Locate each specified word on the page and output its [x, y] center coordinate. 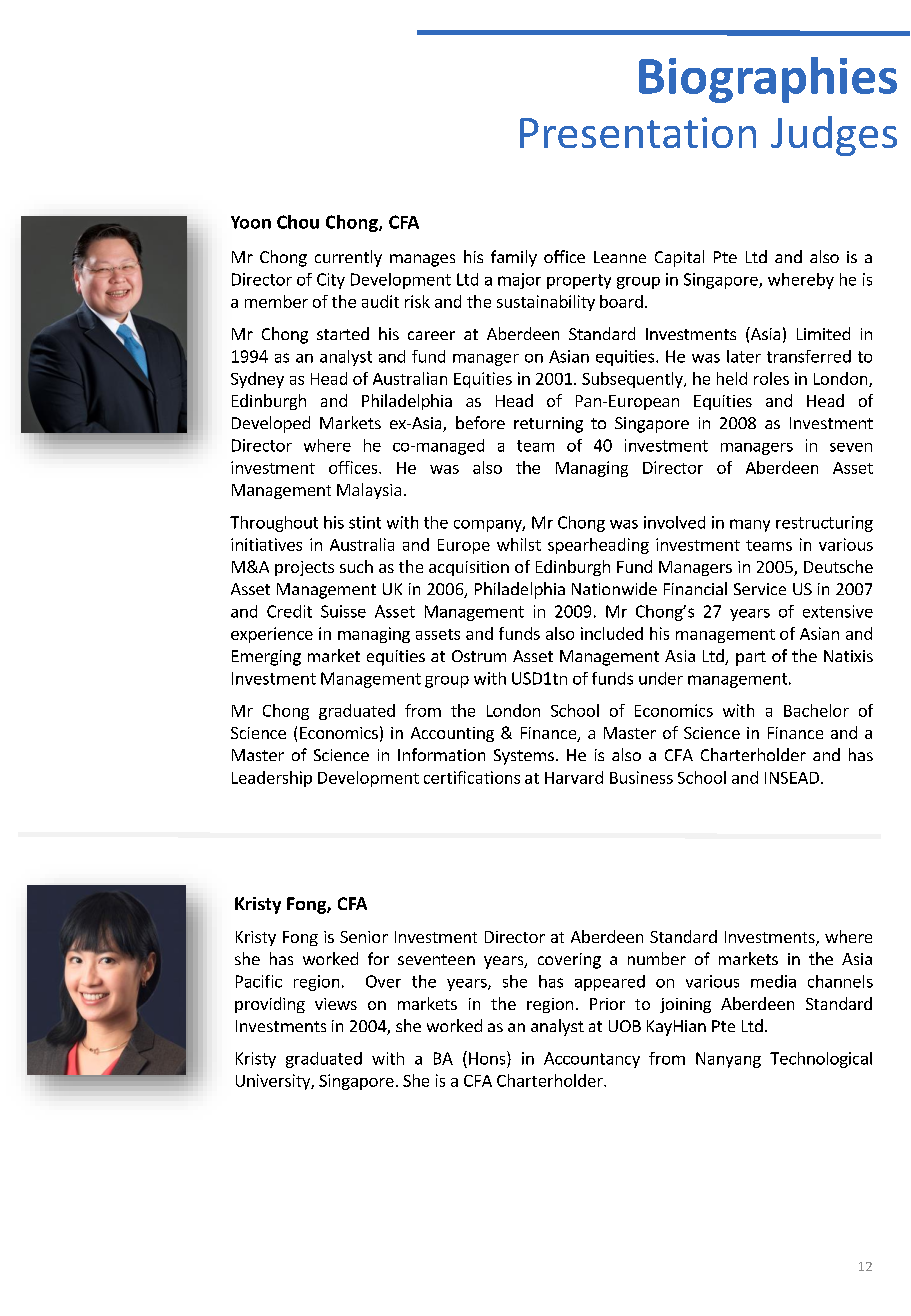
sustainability [546, 303]
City [331, 281]
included [612, 633]
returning [548, 425]
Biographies [768, 80]
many [750, 525]
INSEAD [792, 778]
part [751, 658]
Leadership [272, 779]
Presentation [638, 132]
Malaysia [369, 491]
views [336, 1004]
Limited [823, 333]
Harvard [574, 777]
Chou [298, 222]
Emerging [266, 658]
